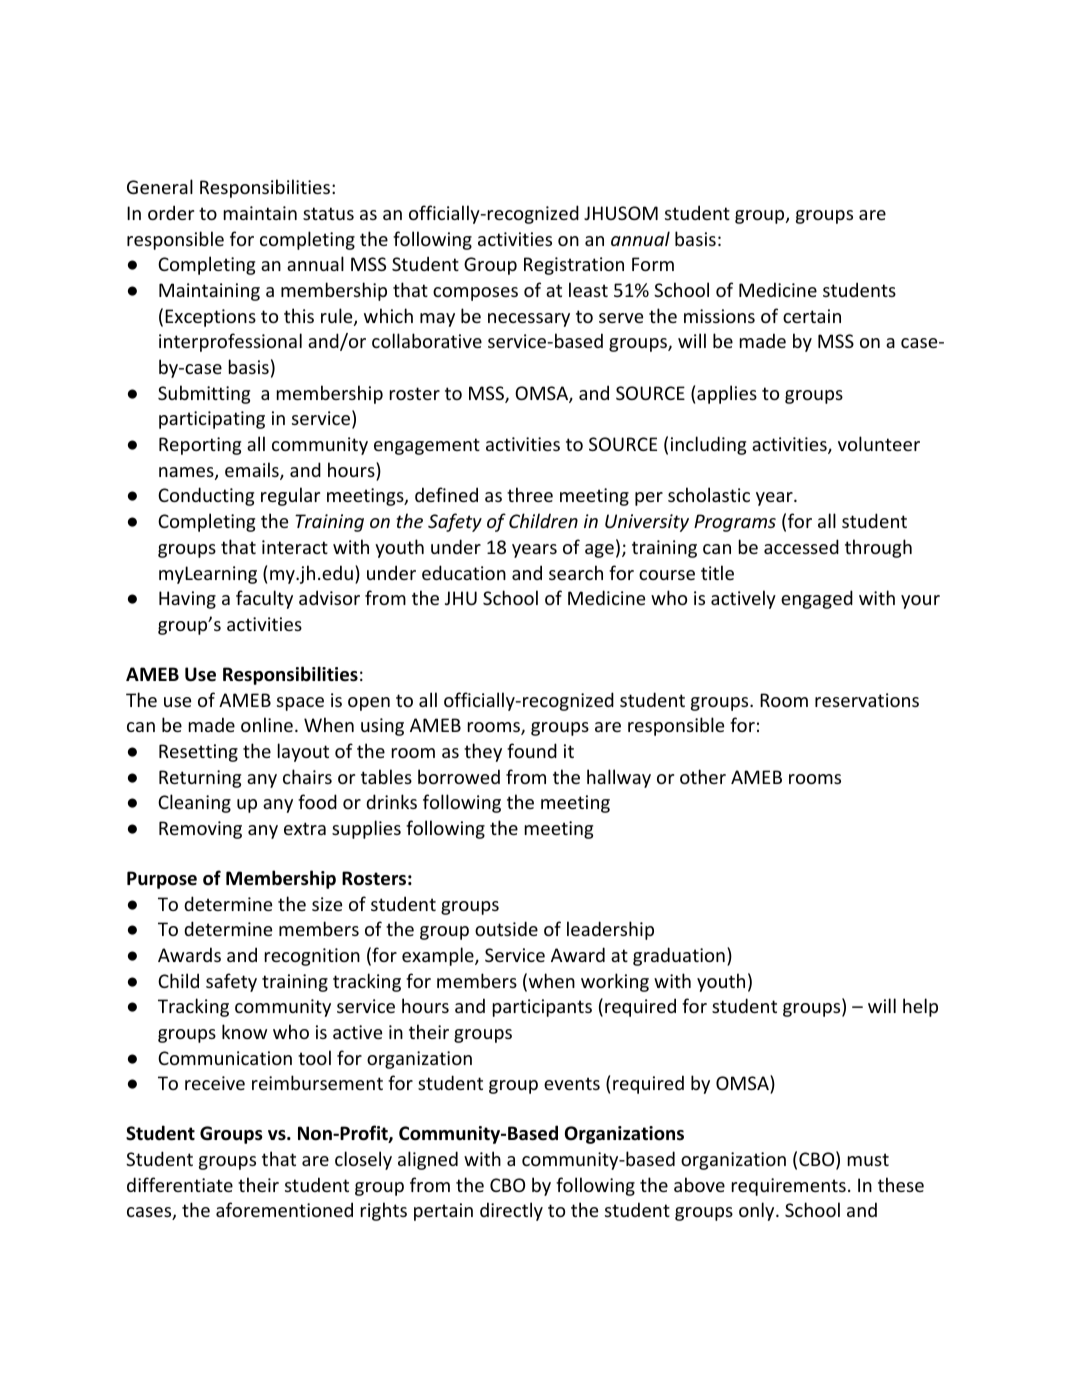 The image size is (1073, 1389). What do you see at coordinates (532, 750) in the document?
I see `found` at bounding box center [532, 750].
